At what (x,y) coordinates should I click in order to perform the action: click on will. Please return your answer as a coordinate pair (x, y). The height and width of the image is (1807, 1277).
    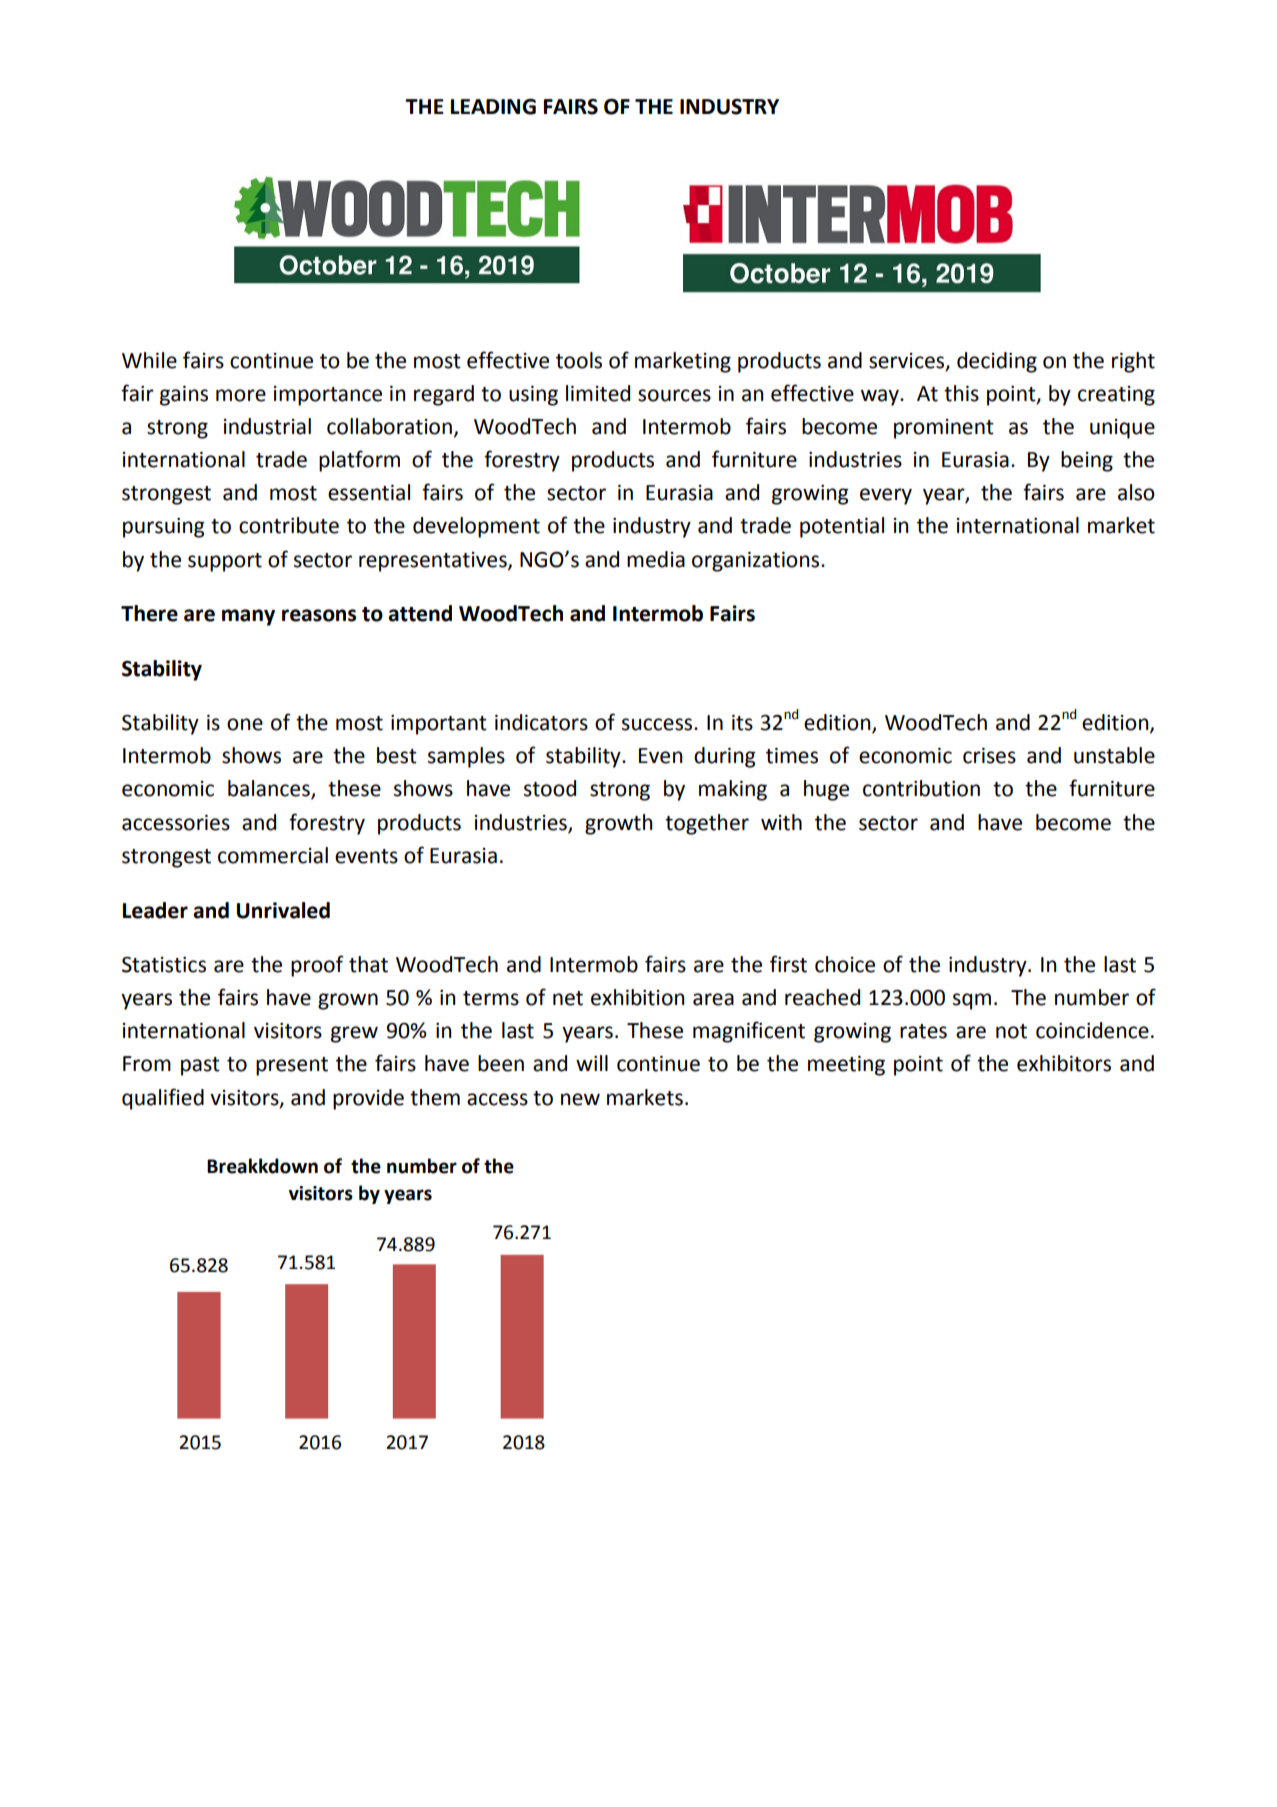
    Looking at the image, I should click on (592, 1063).
